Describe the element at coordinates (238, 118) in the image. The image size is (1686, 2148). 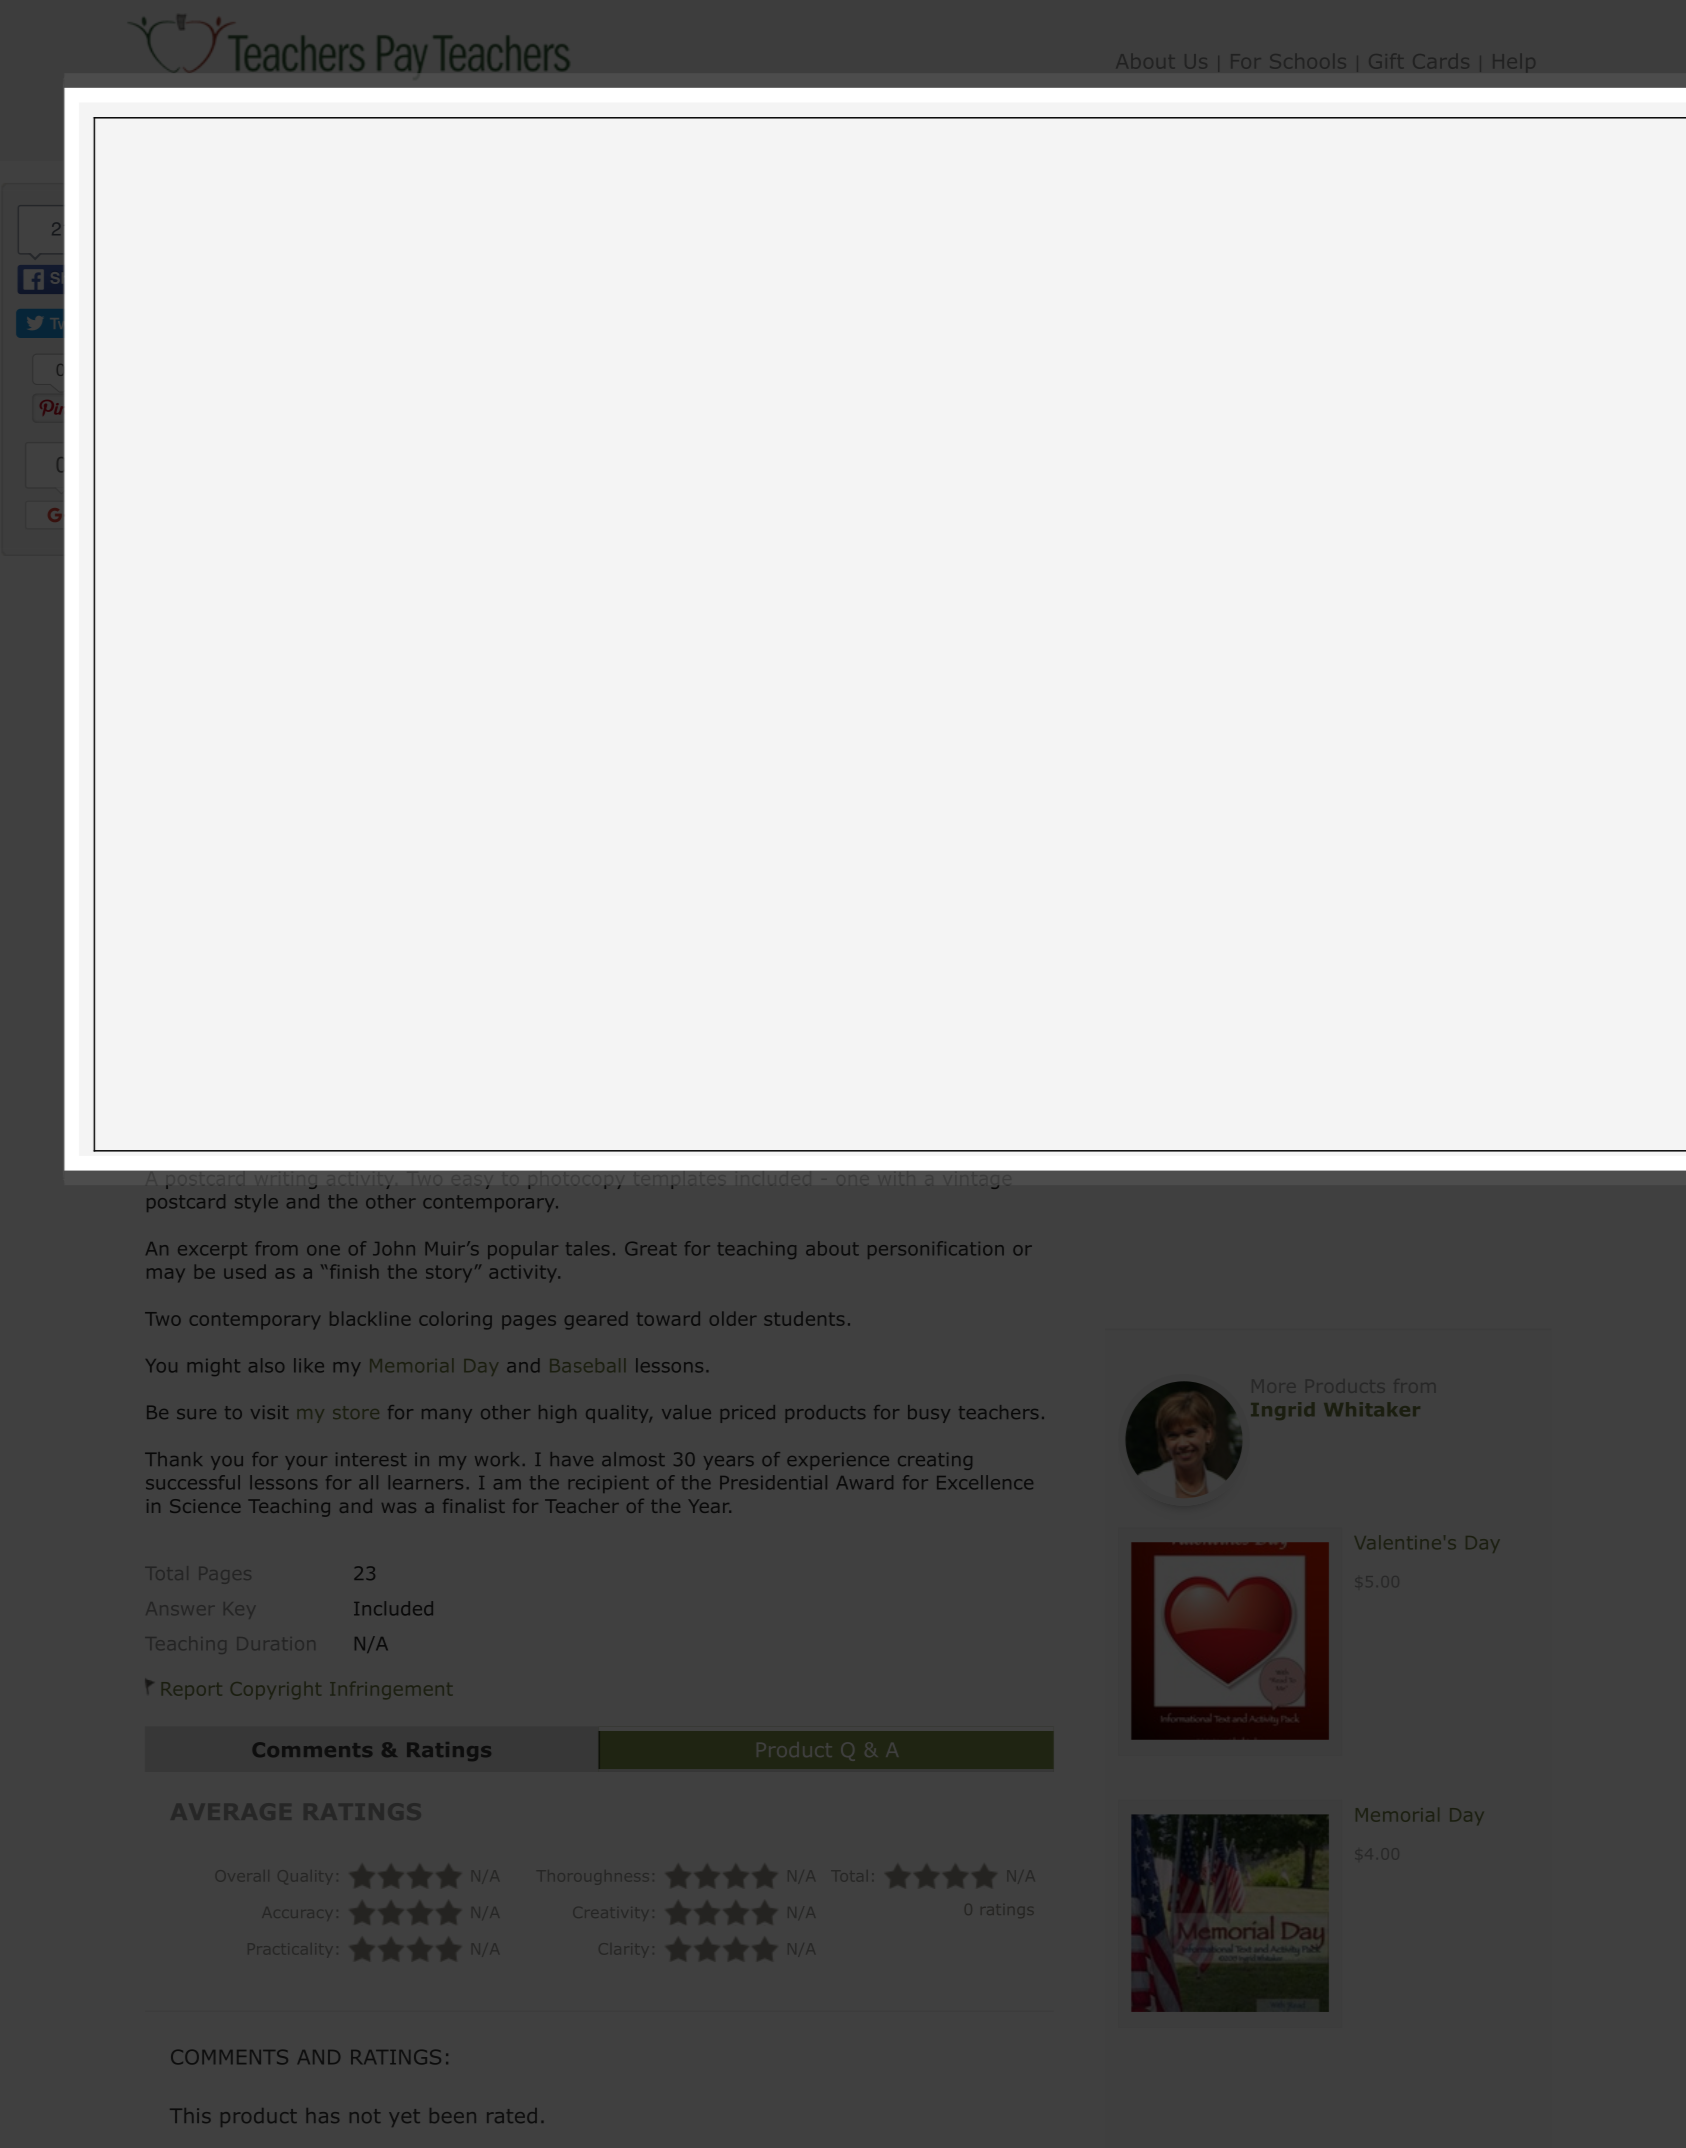
I see `Categories` at that location.
